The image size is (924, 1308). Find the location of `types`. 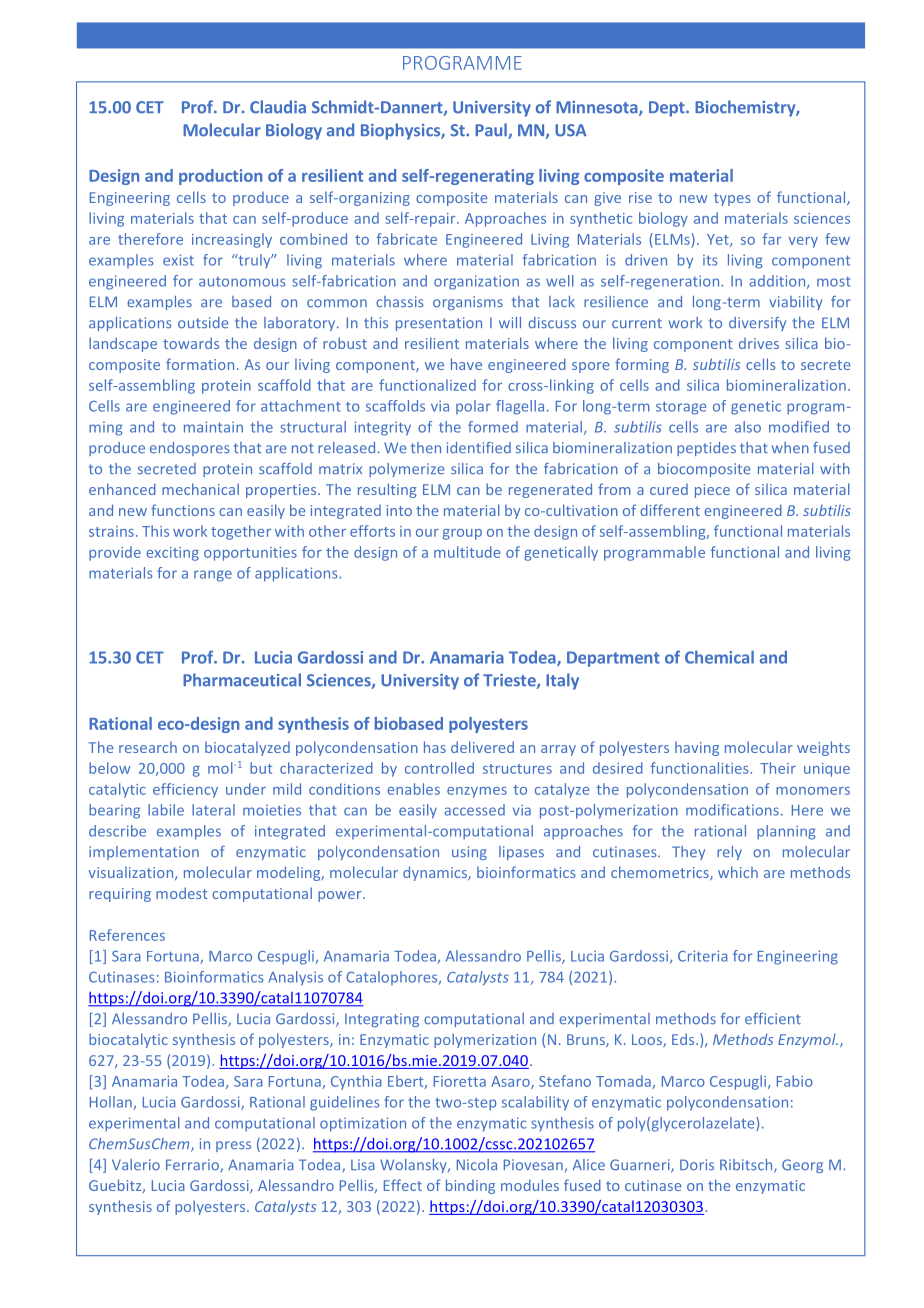

types is located at coordinates (732, 199).
